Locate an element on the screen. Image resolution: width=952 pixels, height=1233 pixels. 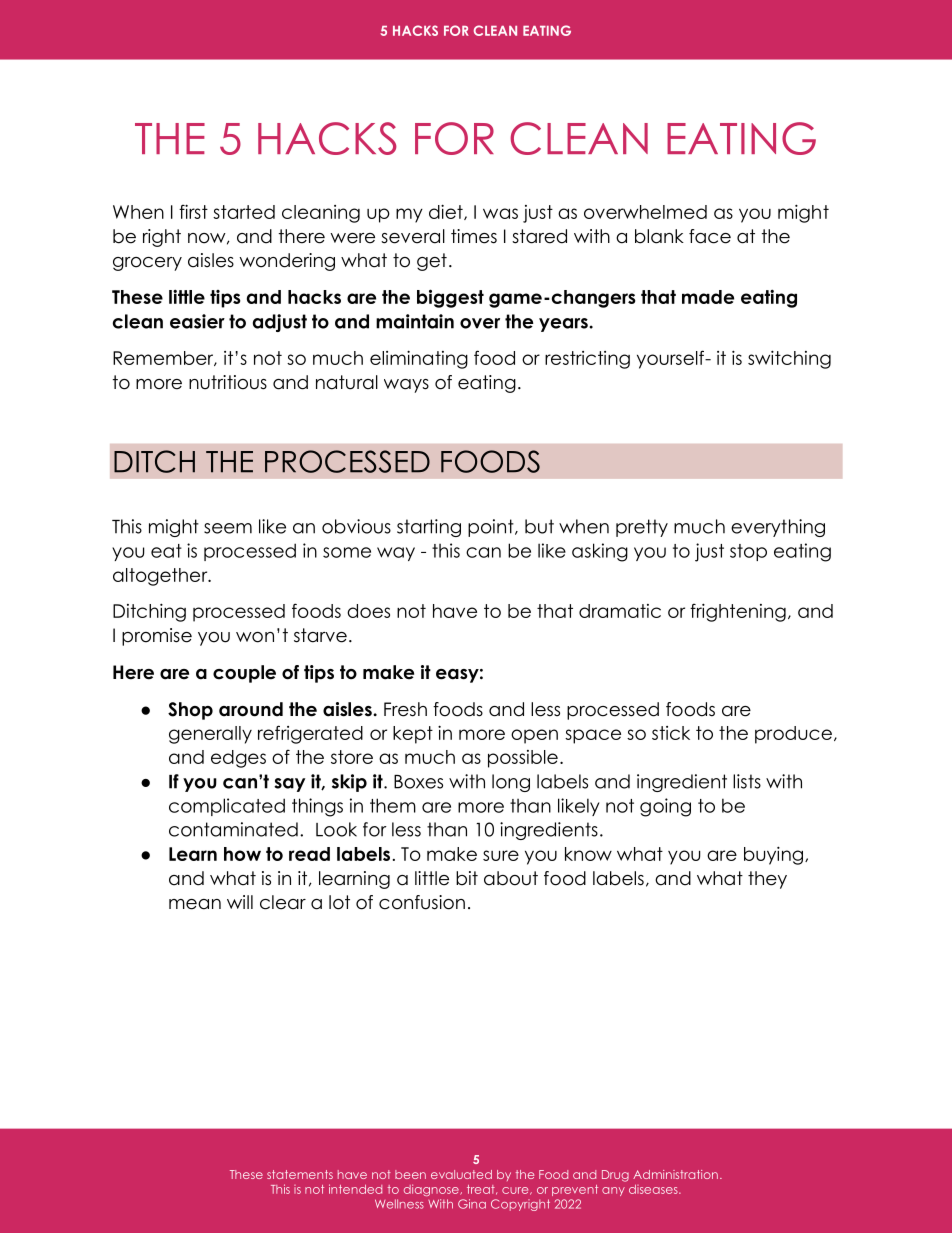
around is located at coordinates (251, 709).
